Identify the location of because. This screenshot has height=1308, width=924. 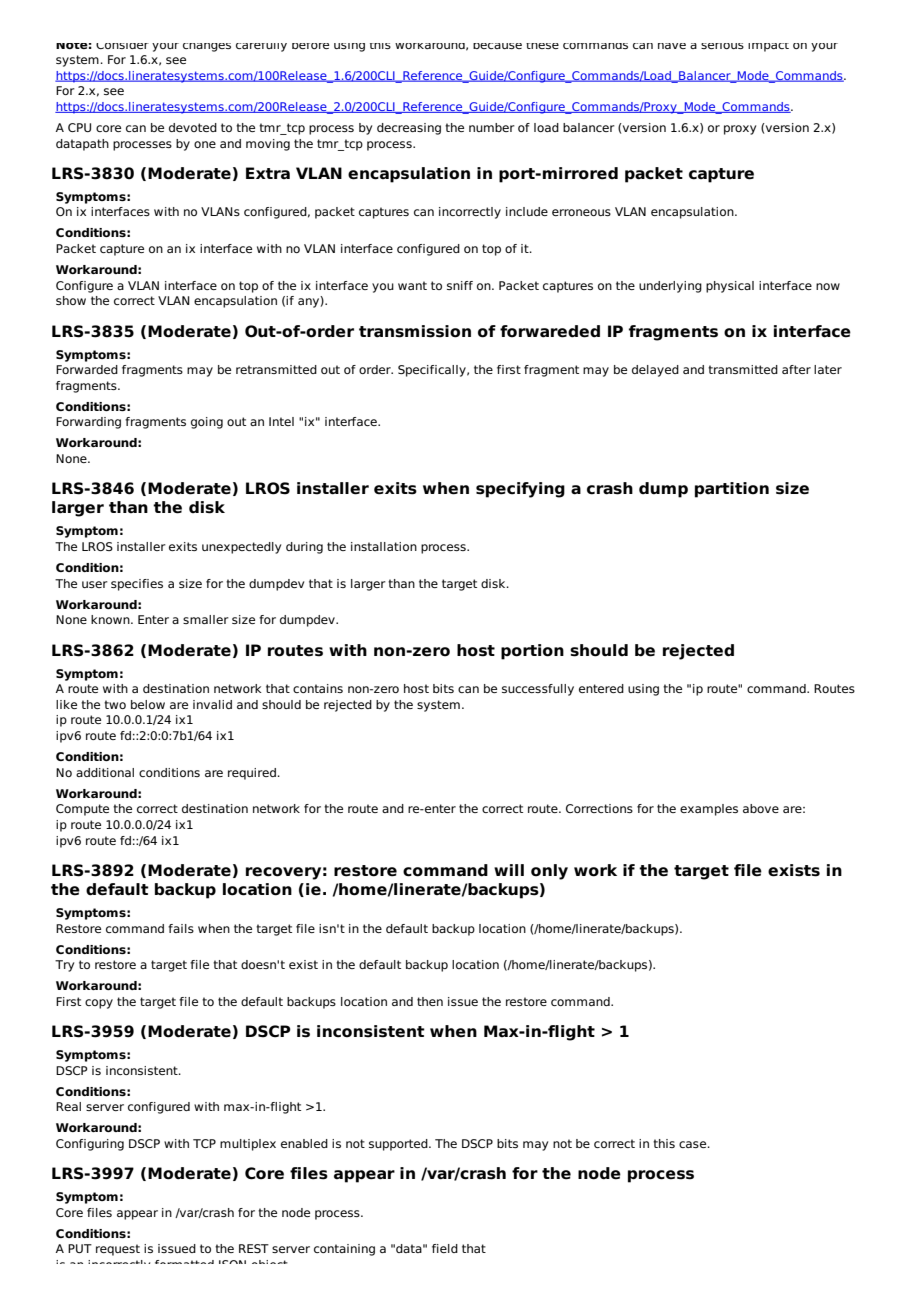
(497, 46).
